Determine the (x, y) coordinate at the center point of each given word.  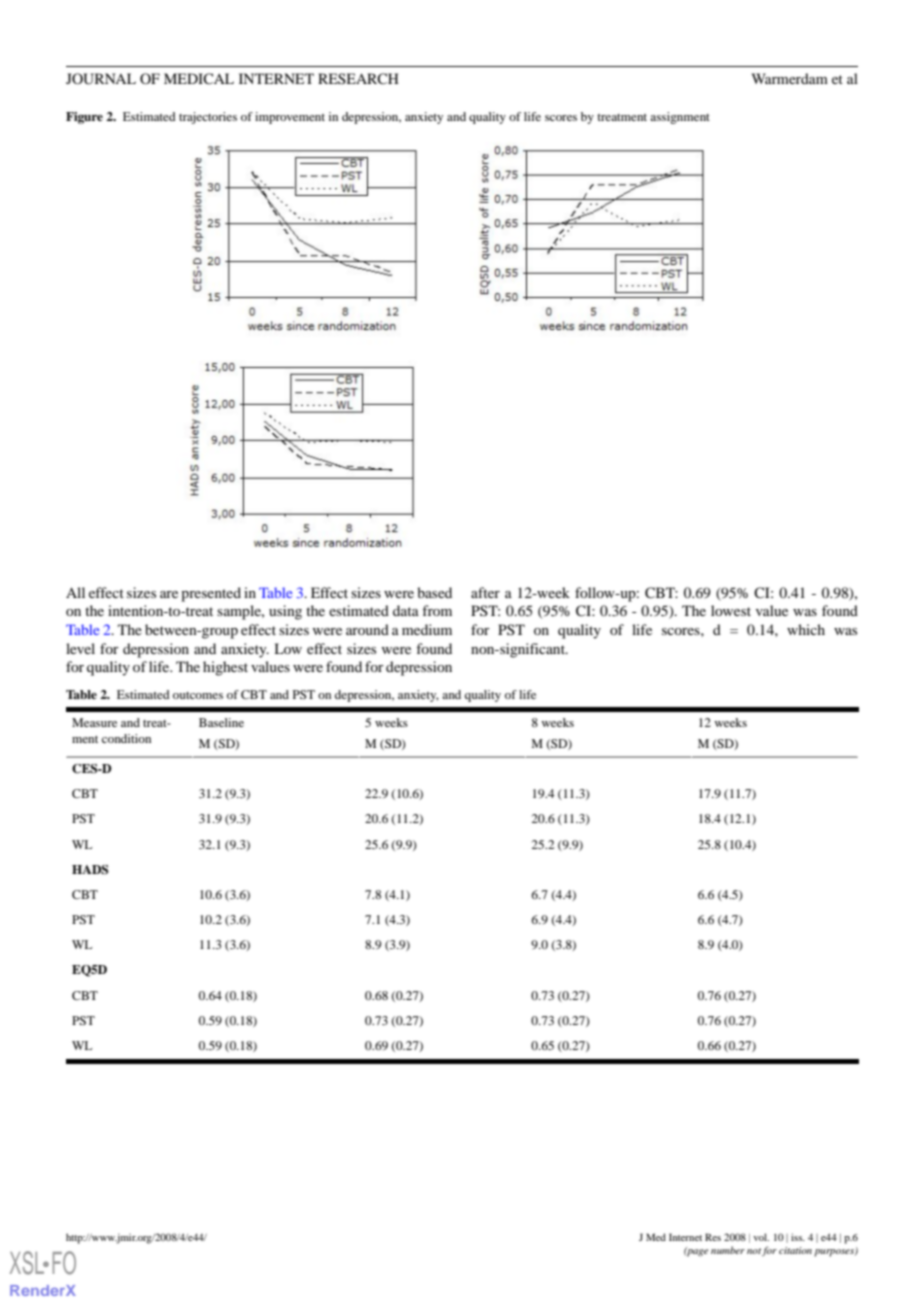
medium (427, 629)
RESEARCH (358, 78)
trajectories (208, 118)
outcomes (198, 695)
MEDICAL (199, 78)
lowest (731, 610)
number (728, 1250)
